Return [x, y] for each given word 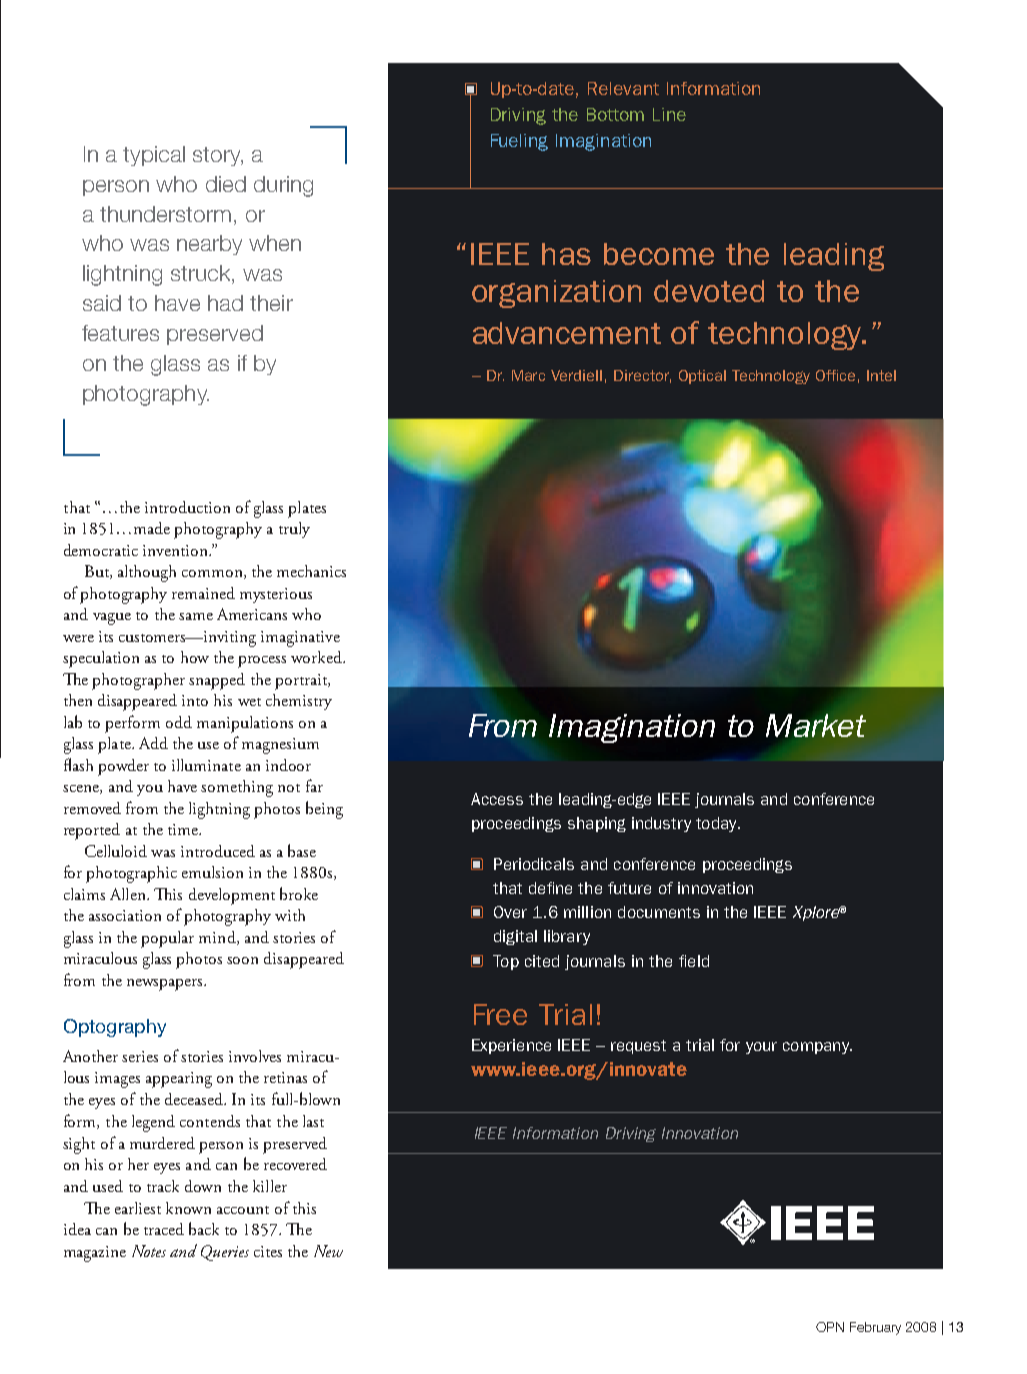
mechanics [311, 571]
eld [698, 961]
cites [268, 1251]
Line [669, 114]
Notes [149, 1251]
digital [515, 937]
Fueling [519, 142]
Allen [129, 894]
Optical [702, 377]
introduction [187, 507]
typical [154, 156]
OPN [830, 1327]
